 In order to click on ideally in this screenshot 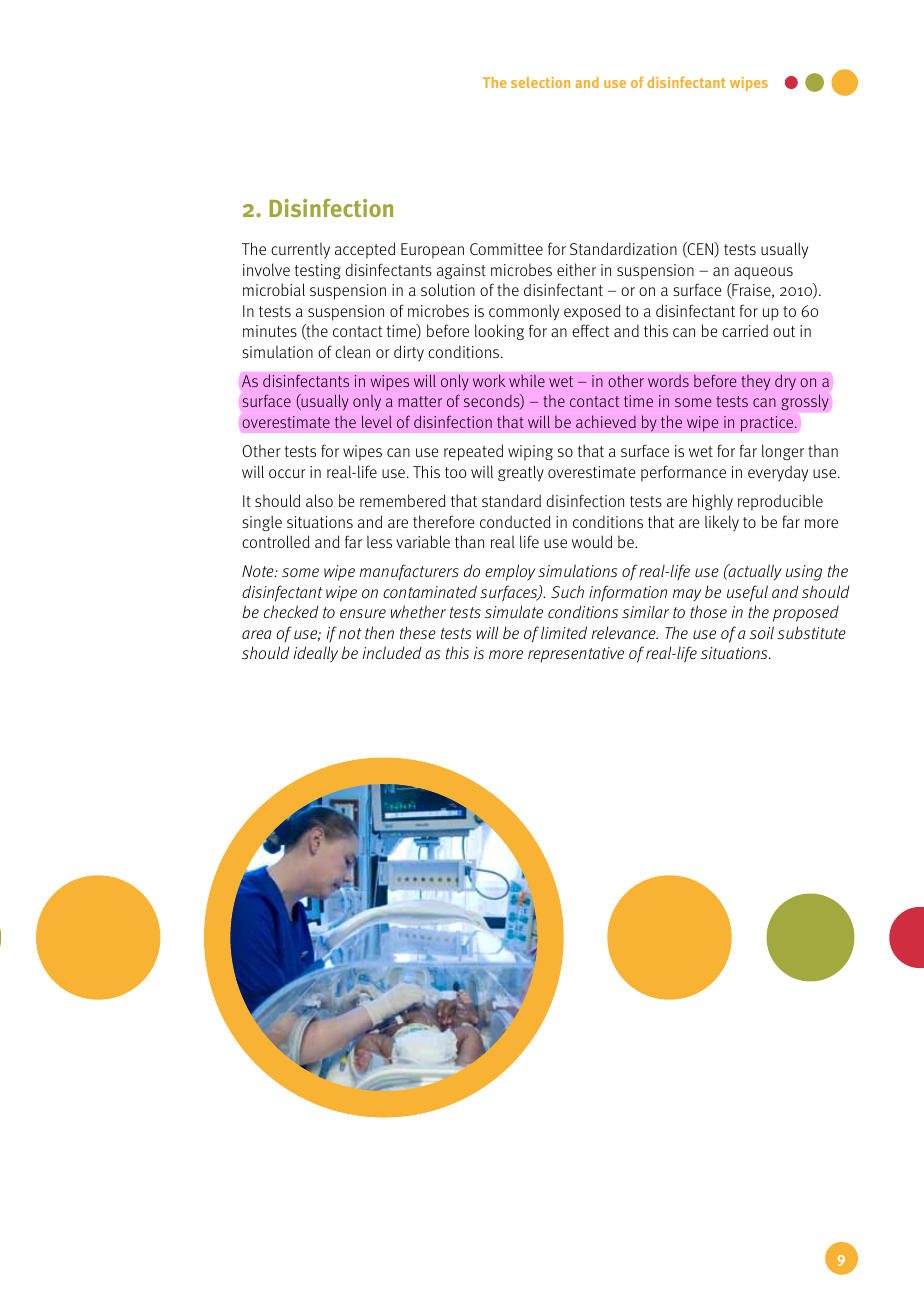, I will do `click(315, 654)`.
